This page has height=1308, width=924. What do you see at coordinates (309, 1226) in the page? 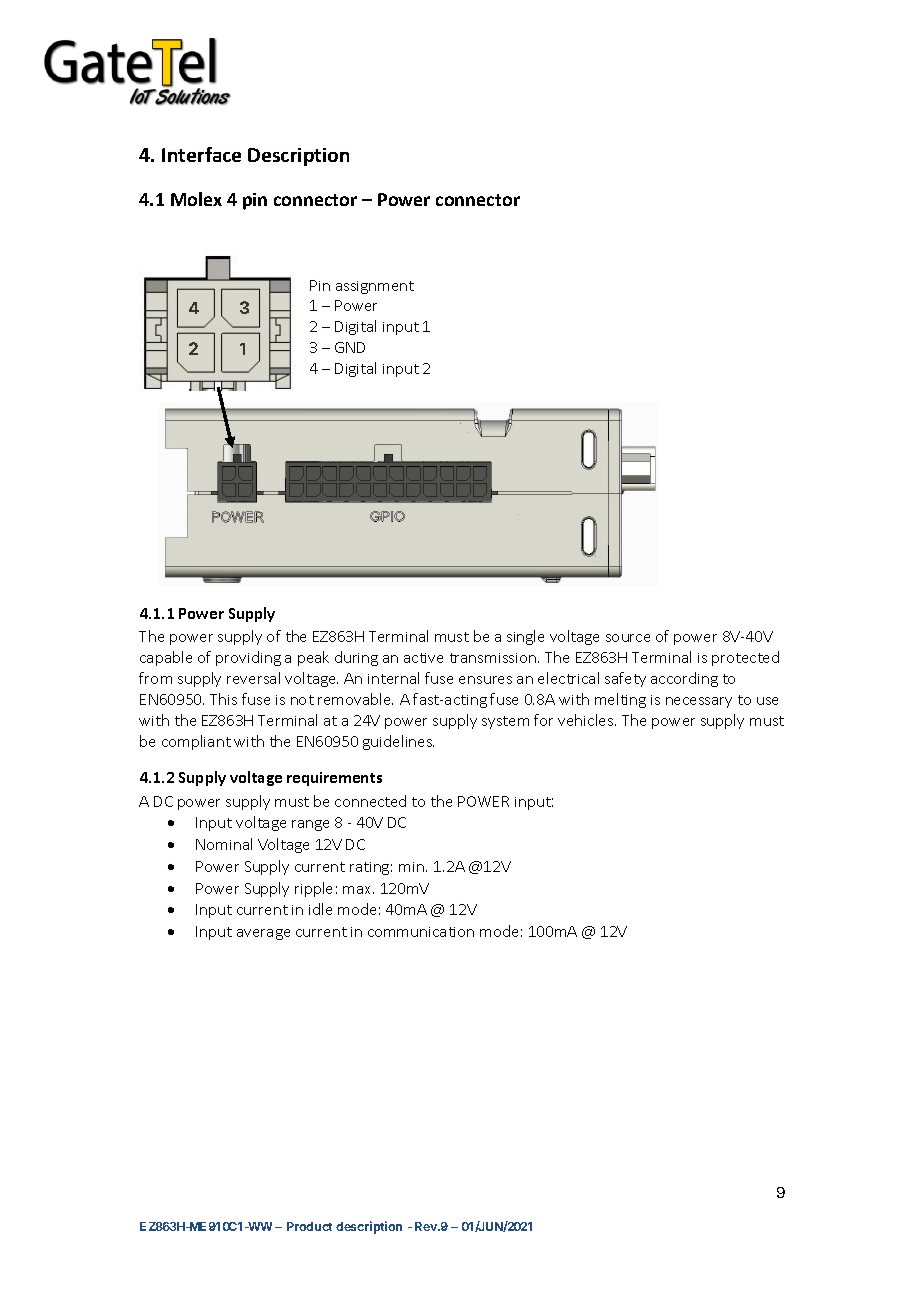
I see `Product` at bounding box center [309, 1226].
